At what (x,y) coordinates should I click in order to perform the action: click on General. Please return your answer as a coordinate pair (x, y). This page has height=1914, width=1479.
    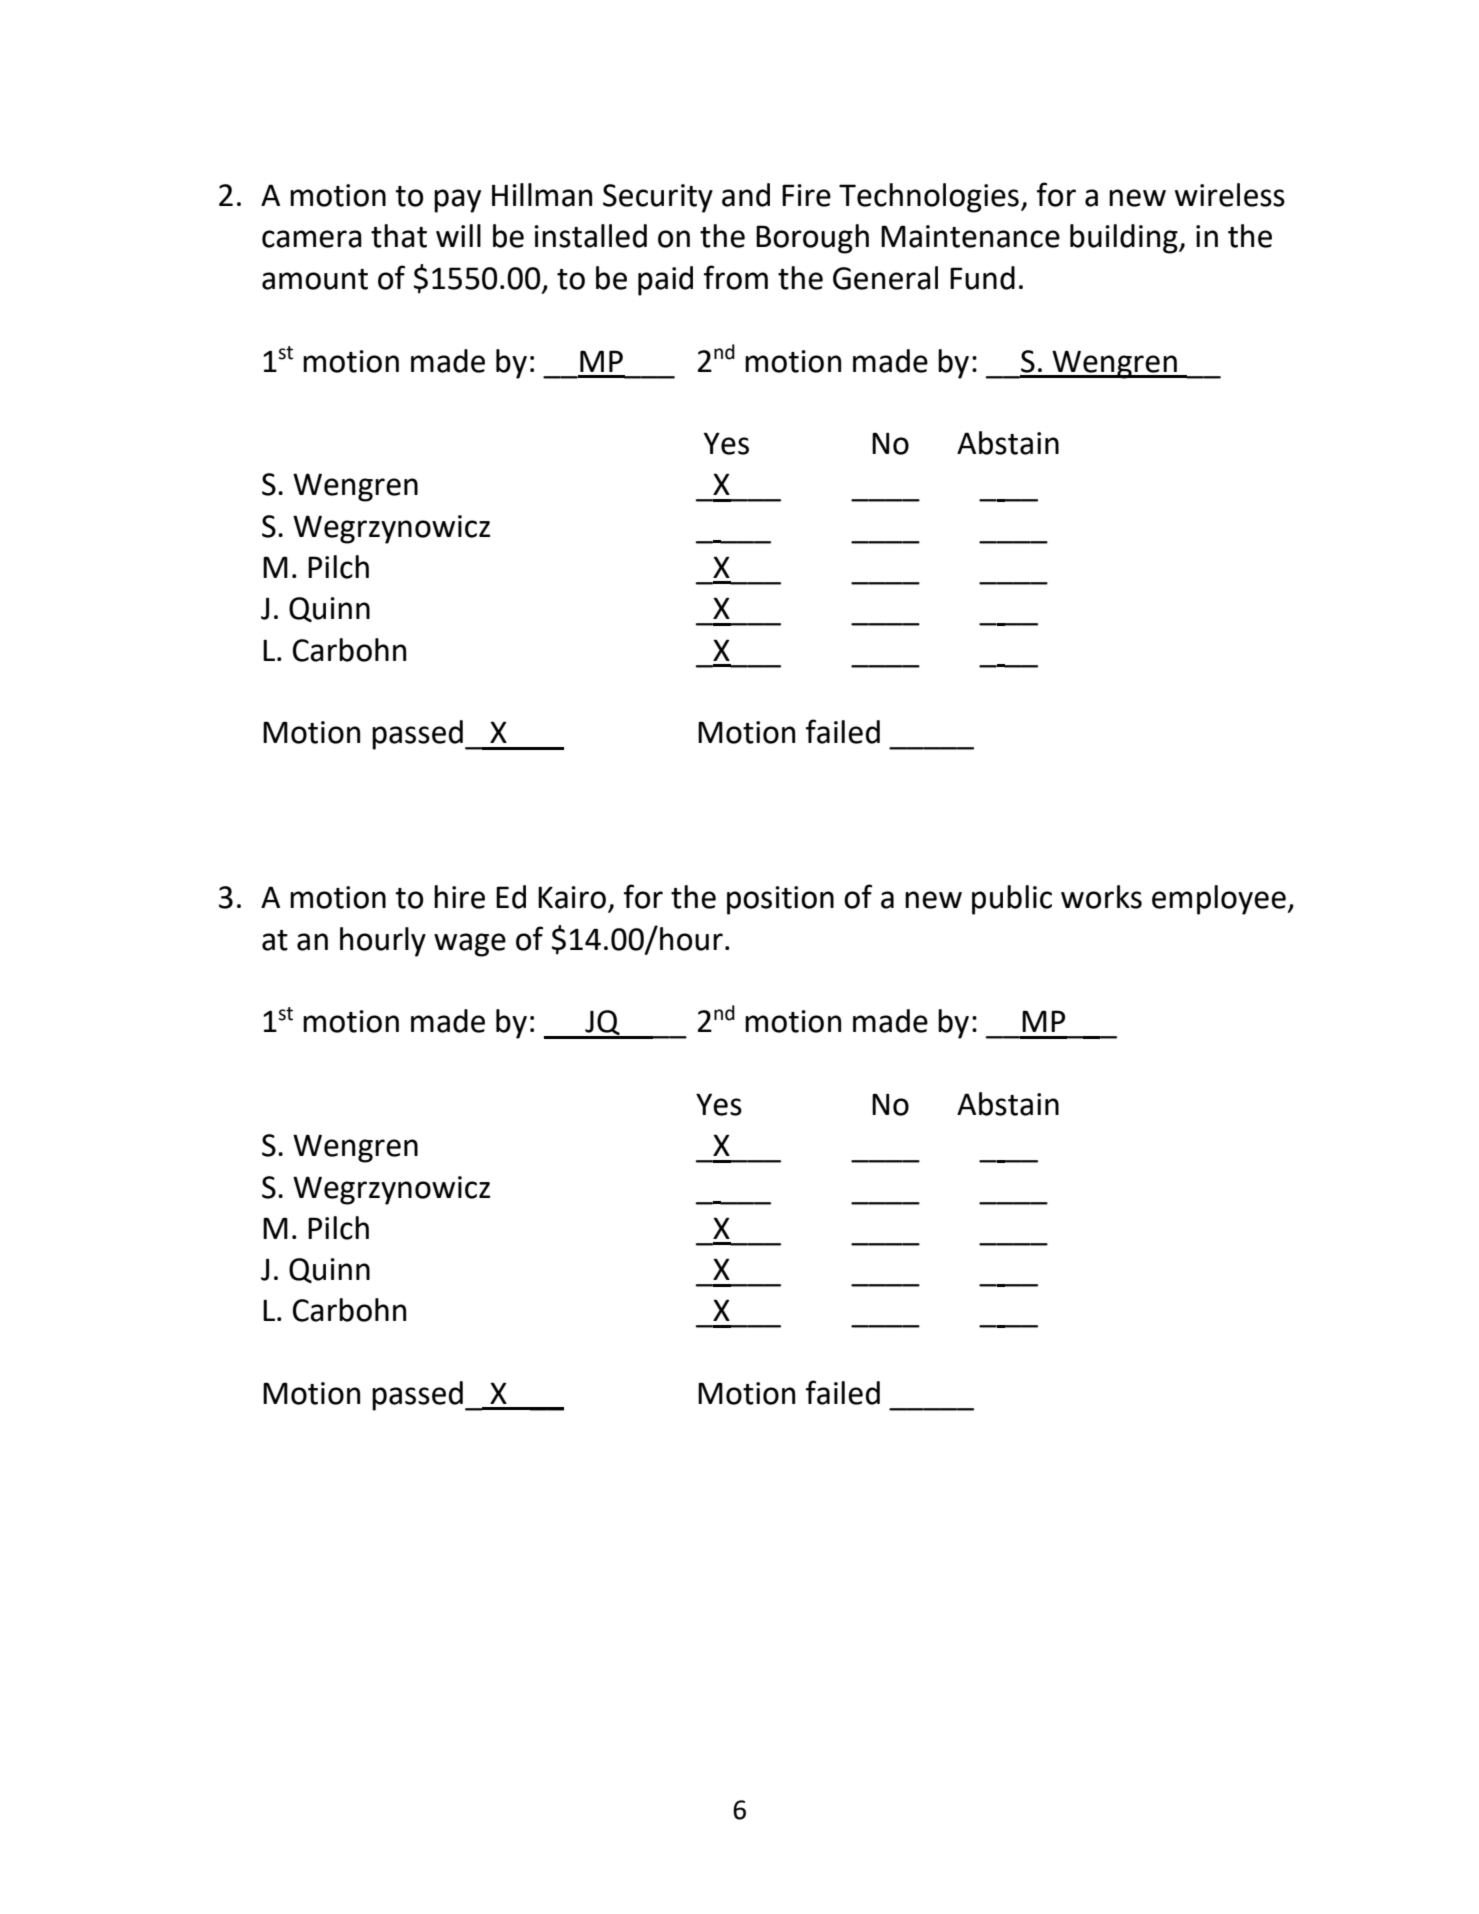
    Looking at the image, I should click on (885, 278).
